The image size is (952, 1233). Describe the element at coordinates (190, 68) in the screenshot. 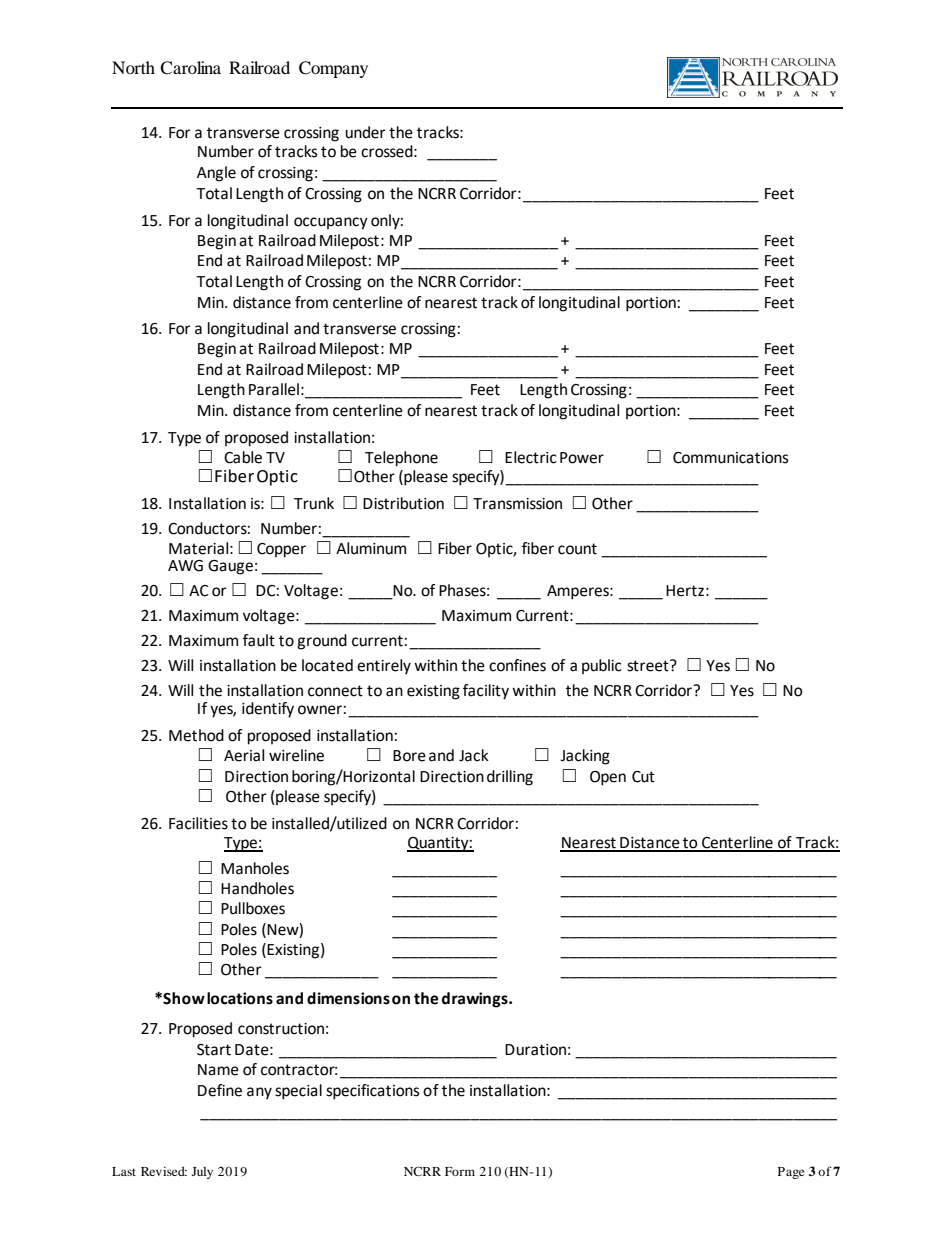

I see `Carolina` at that location.
